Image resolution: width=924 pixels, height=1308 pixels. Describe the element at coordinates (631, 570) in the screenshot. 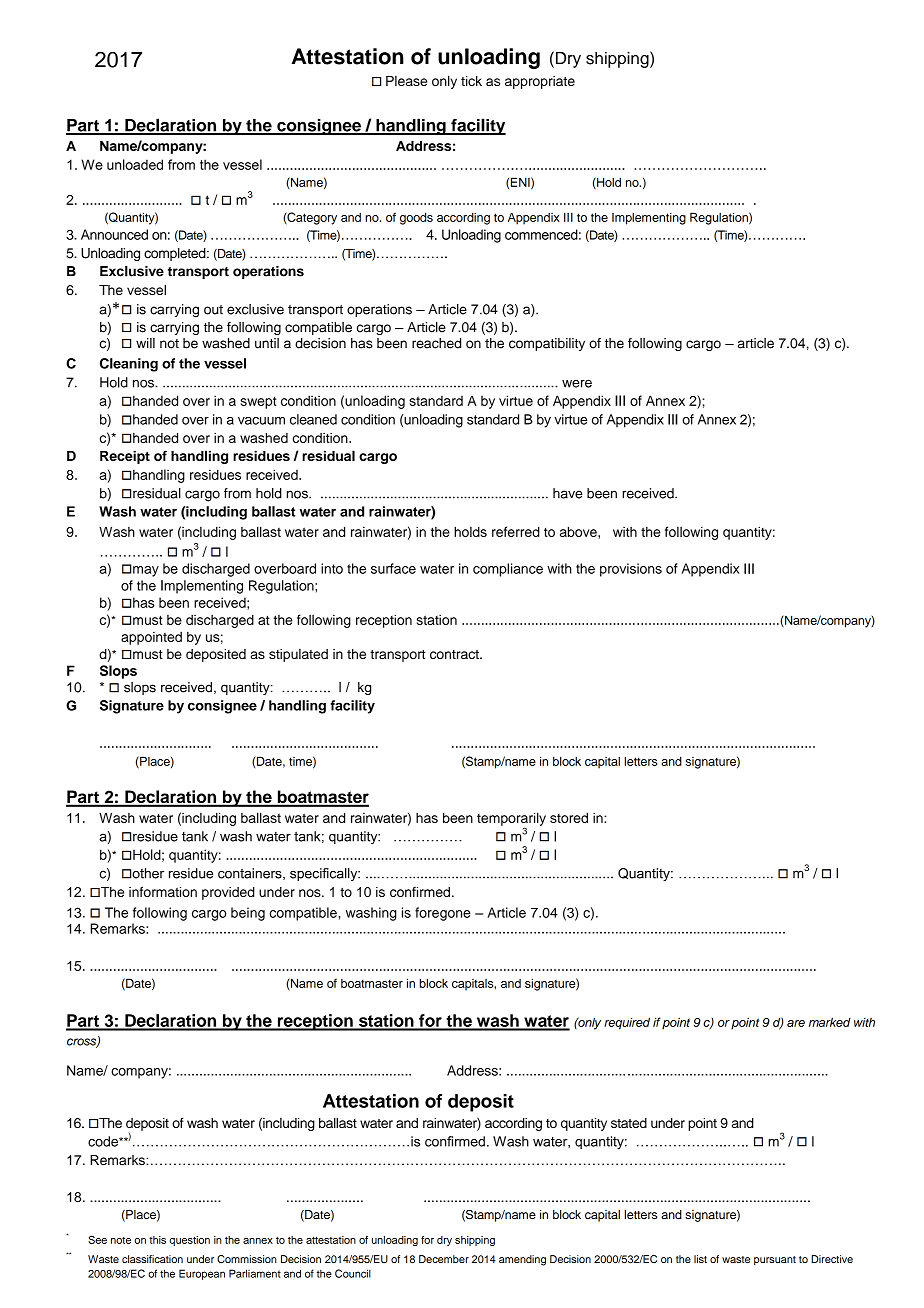

I see `provisions` at that location.
